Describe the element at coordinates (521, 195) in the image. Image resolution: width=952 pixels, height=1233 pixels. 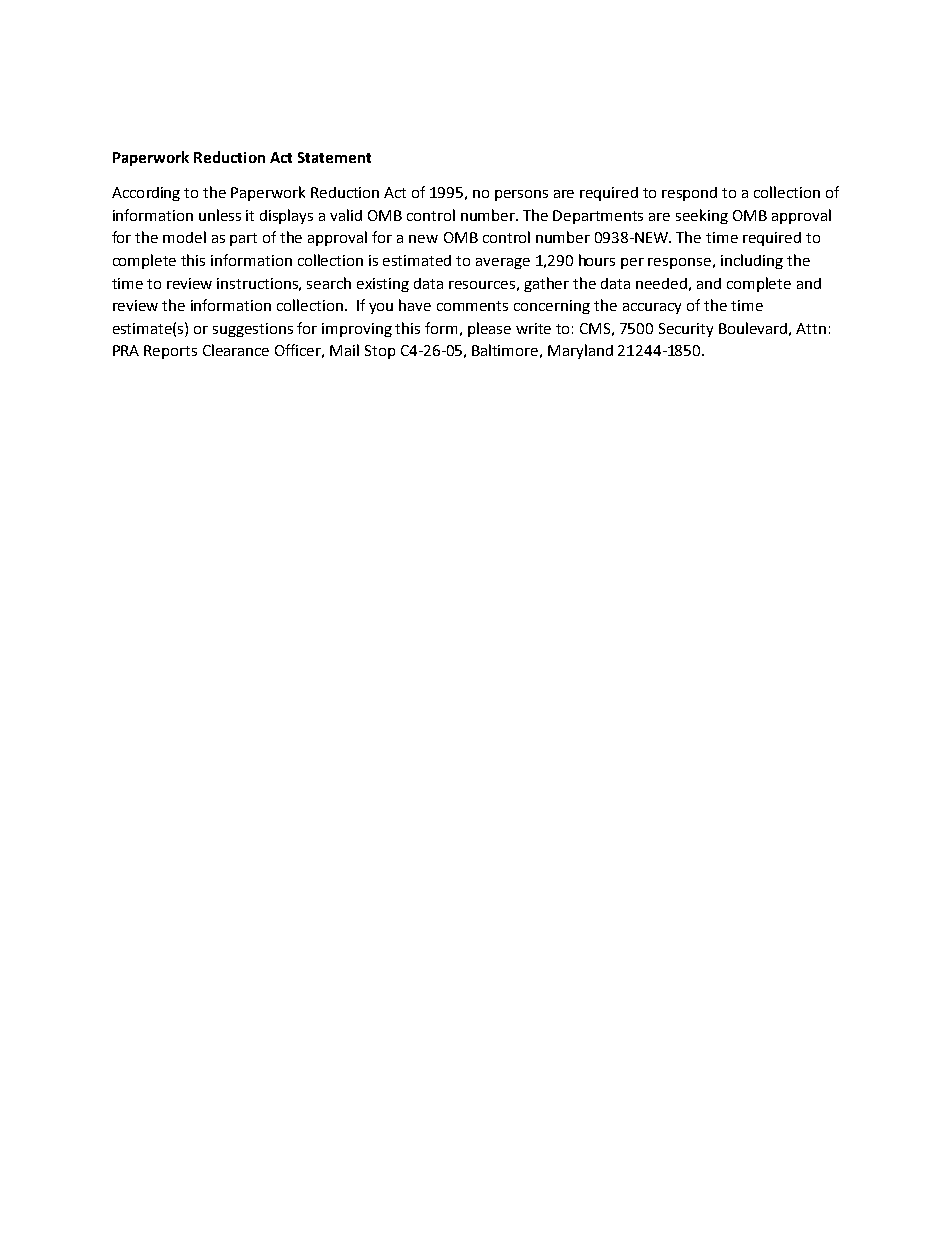
I see `persons` at that location.
